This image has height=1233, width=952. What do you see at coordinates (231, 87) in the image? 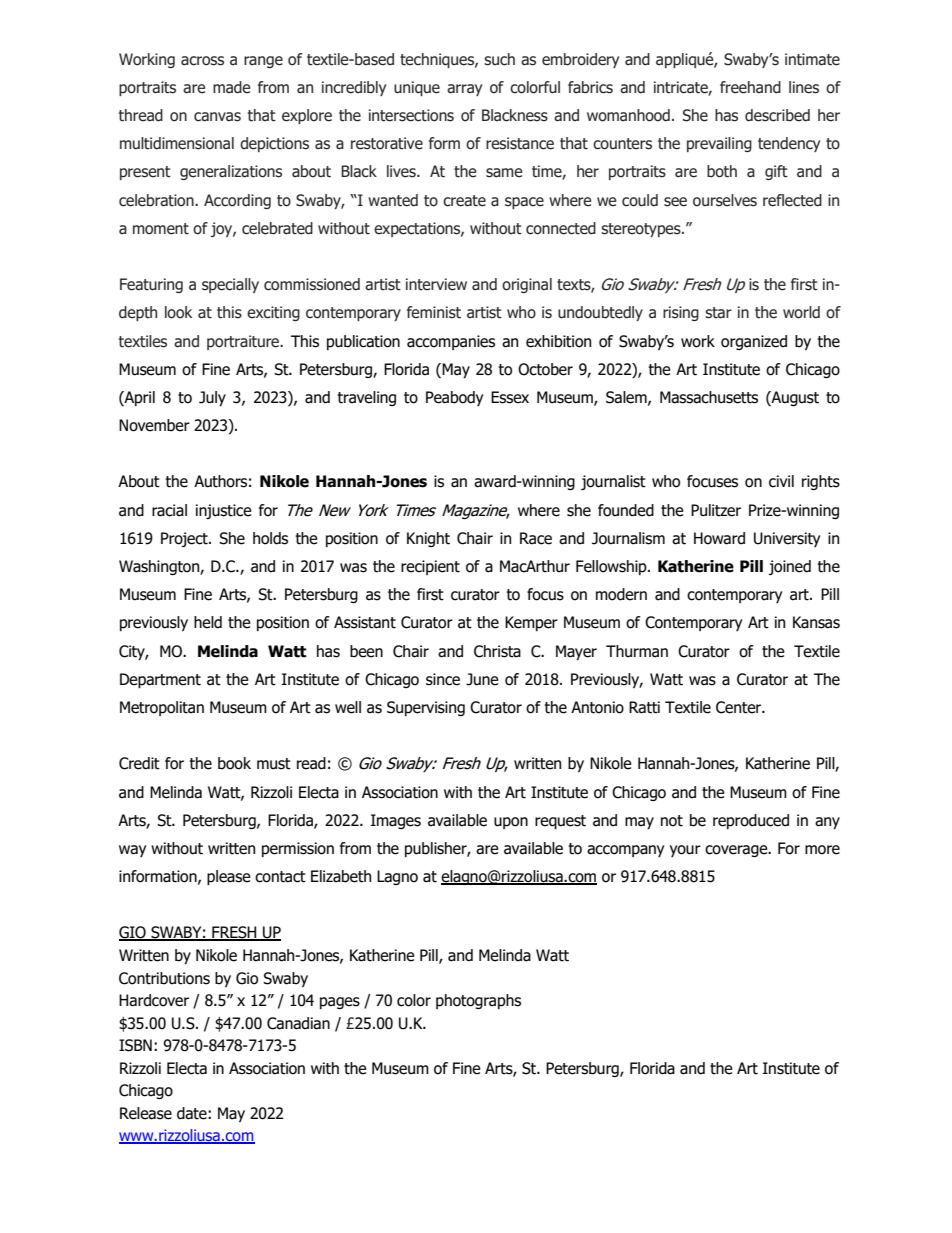
I see `made` at bounding box center [231, 87].
